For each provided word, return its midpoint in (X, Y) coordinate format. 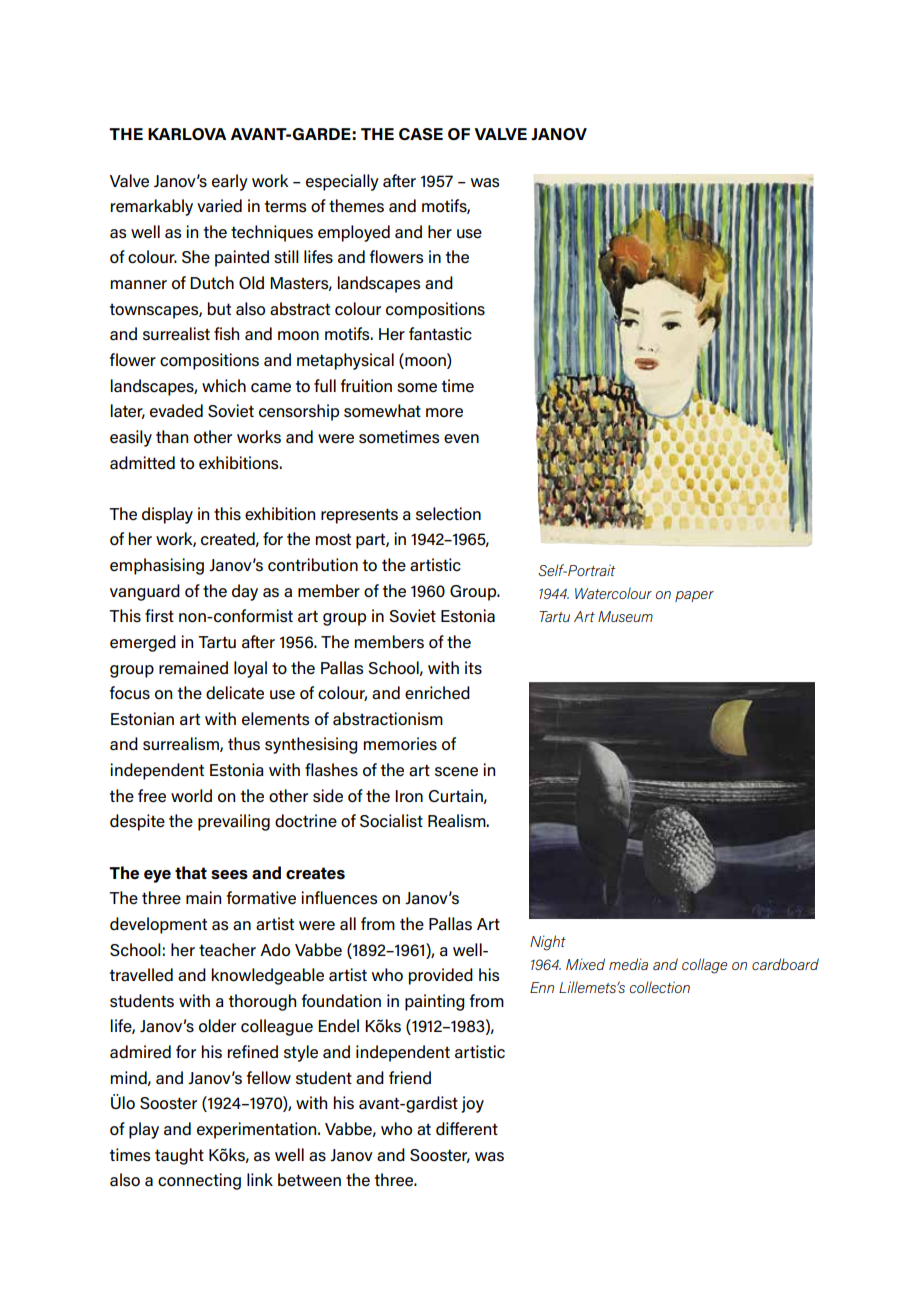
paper (694, 596)
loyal (250, 669)
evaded (176, 411)
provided (440, 976)
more (444, 413)
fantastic (440, 334)
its (473, 668)
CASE (421, 134)
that (191, 872)
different (467, 1129)
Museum (625, 616)
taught (179, 1156)
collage (704, 966)
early (230, 182)
